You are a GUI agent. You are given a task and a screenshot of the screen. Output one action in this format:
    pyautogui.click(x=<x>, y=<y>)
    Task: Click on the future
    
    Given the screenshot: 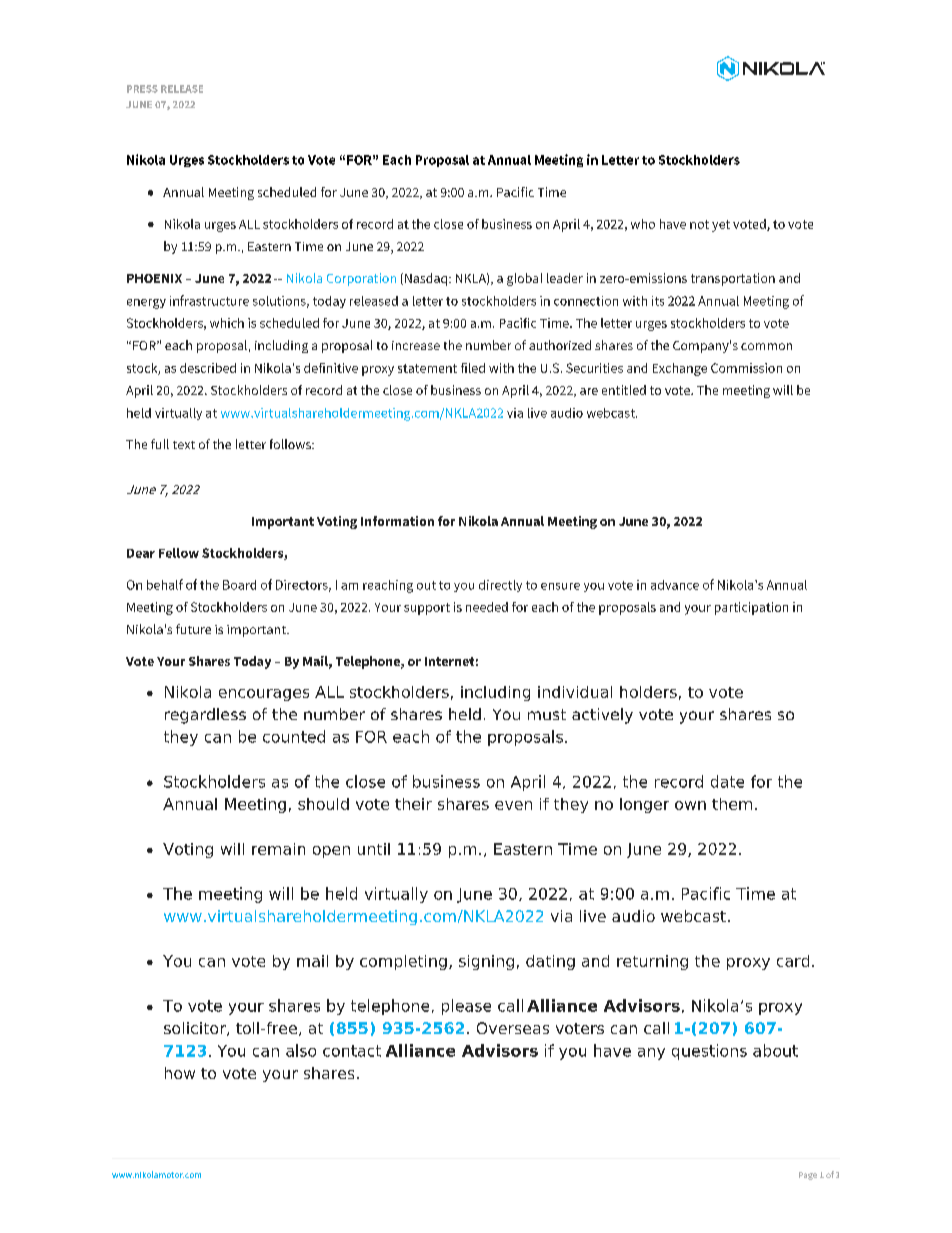 What is the action you would take?
    pyautogui.click(x=193, y=629)
